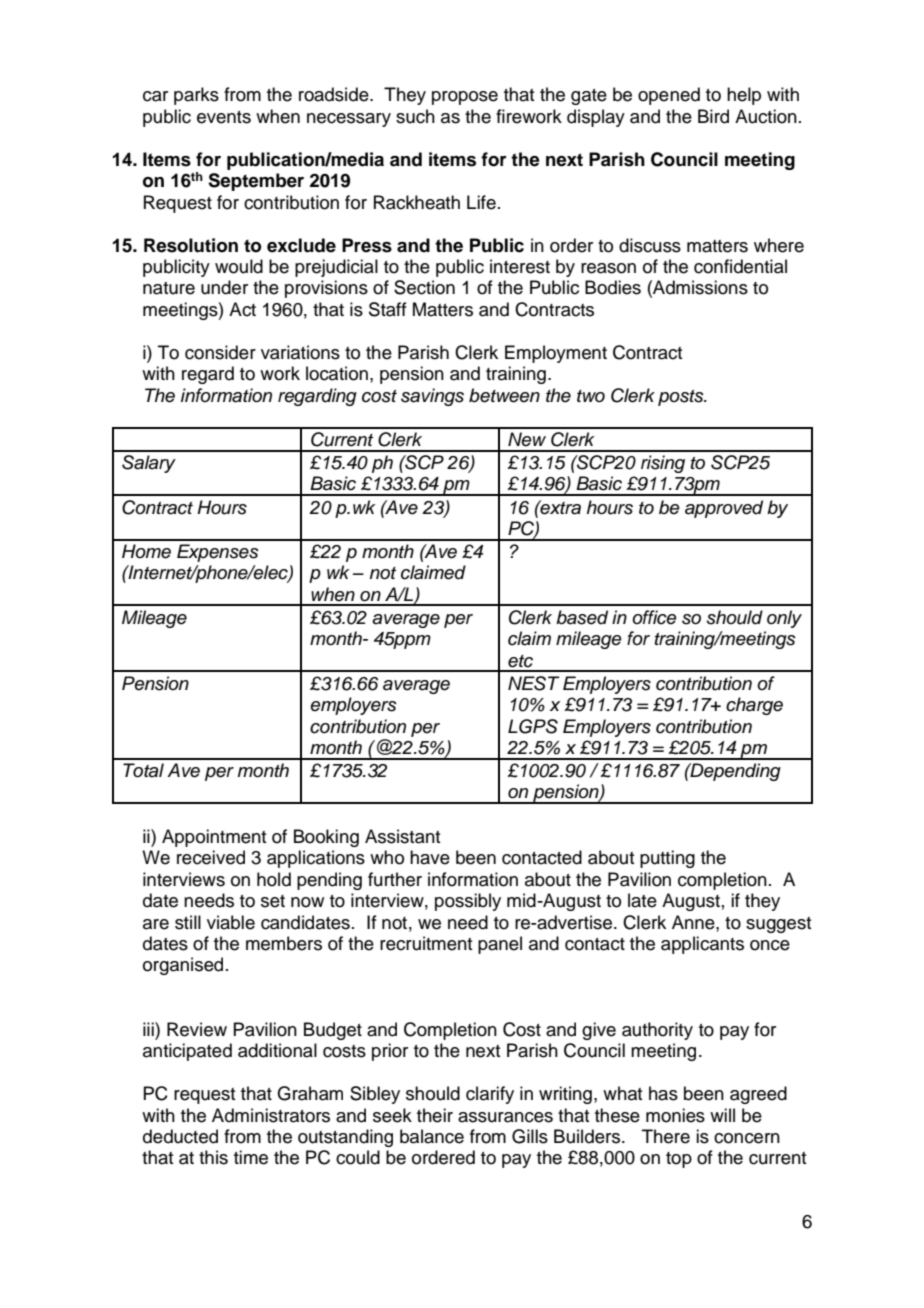 This screenshot has width=924, height=1308. Describe the element at coordinates (534, 683) in the screenshot. I see `NEST` at that location.
